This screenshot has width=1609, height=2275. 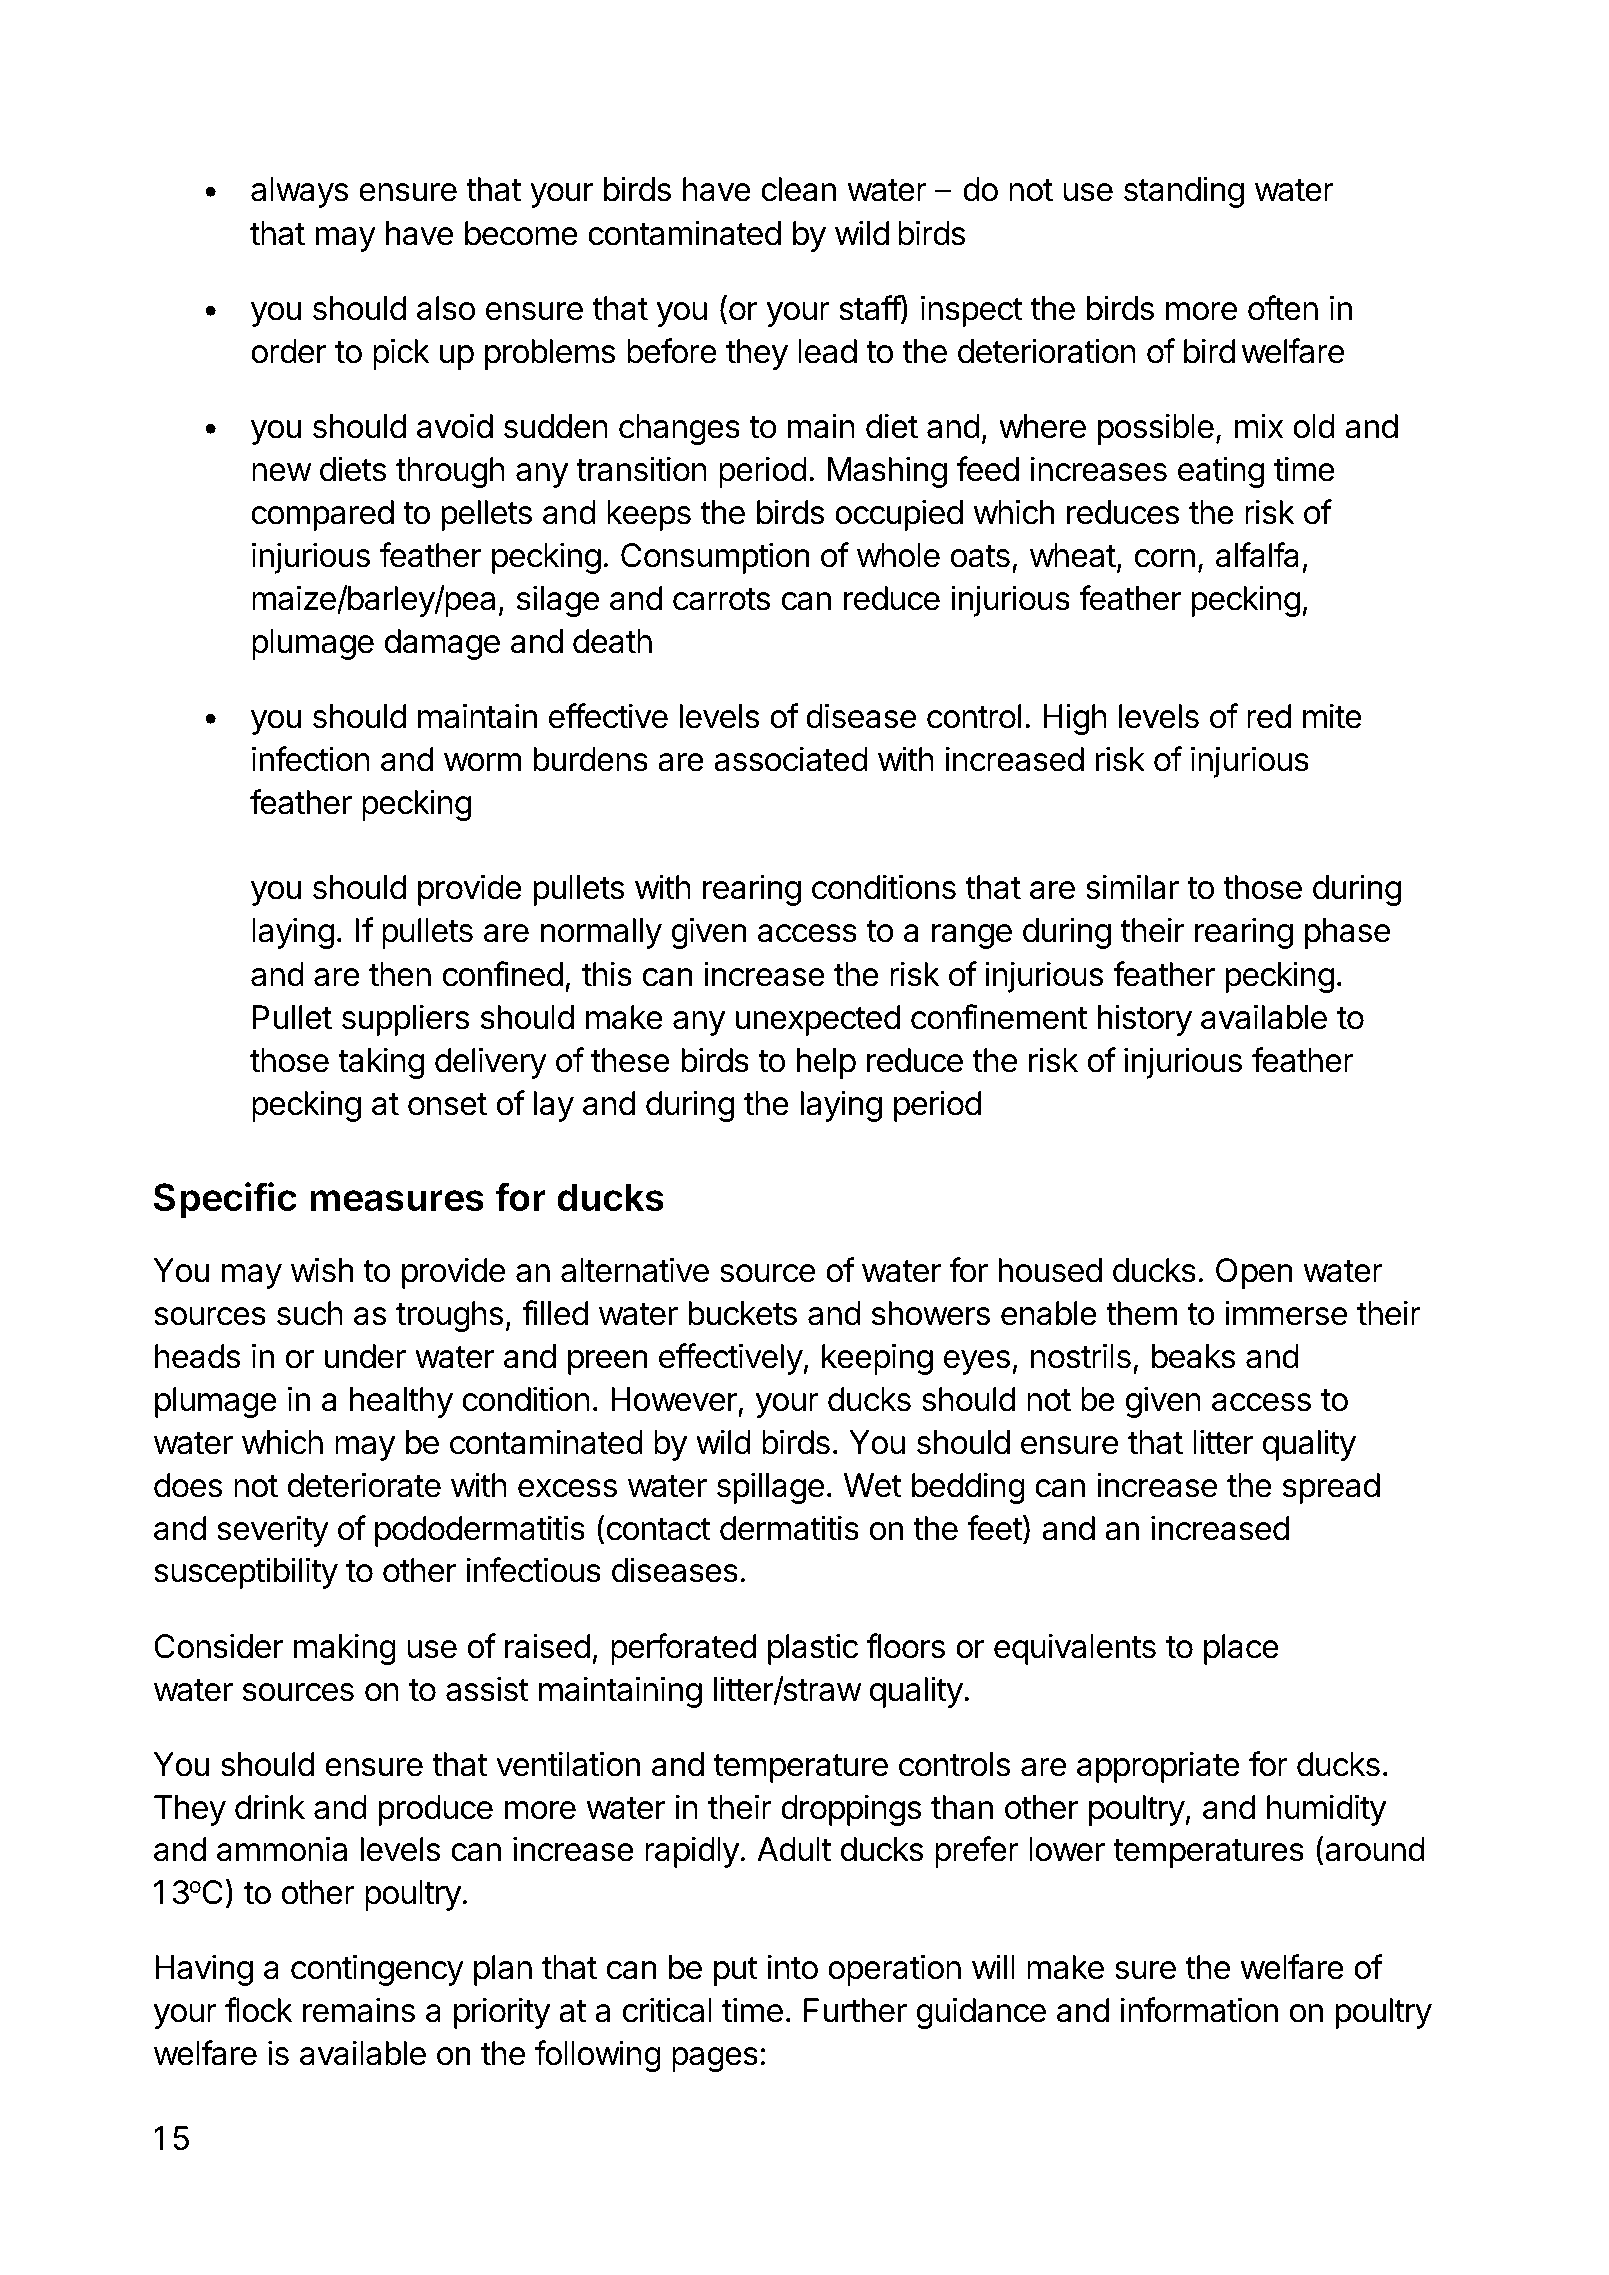 I want to click on compared, so click(x=322, y=515).
